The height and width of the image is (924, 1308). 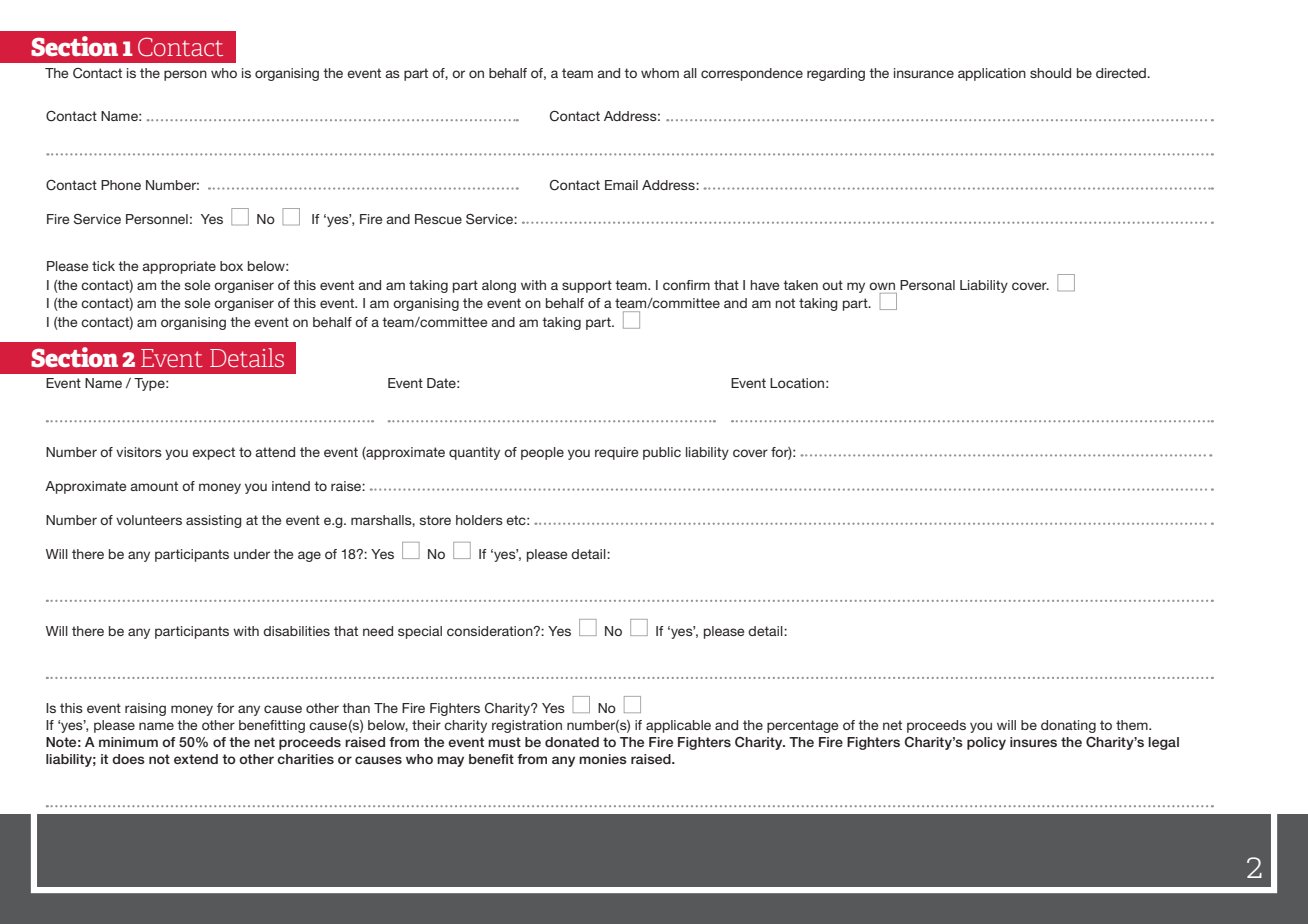 What do you see at coordinates (479, 520) in the image?
I see `holders` at bounding box center [479, 520].
